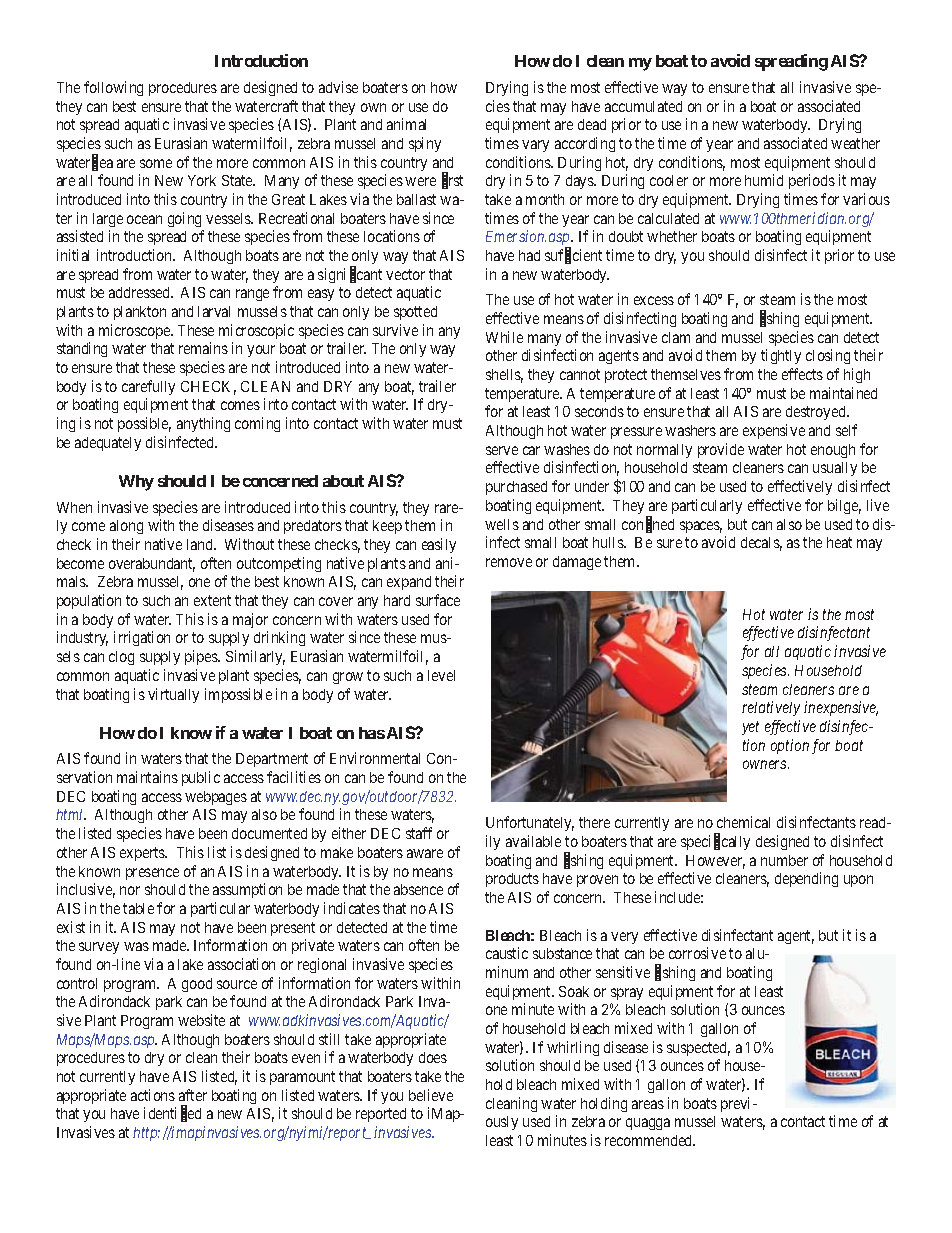 Image resolution: width=952 pixels, height=1233 pixels. Describe the element at coordinates (193, 1095) in the screenshot. I see `after` at that location.
